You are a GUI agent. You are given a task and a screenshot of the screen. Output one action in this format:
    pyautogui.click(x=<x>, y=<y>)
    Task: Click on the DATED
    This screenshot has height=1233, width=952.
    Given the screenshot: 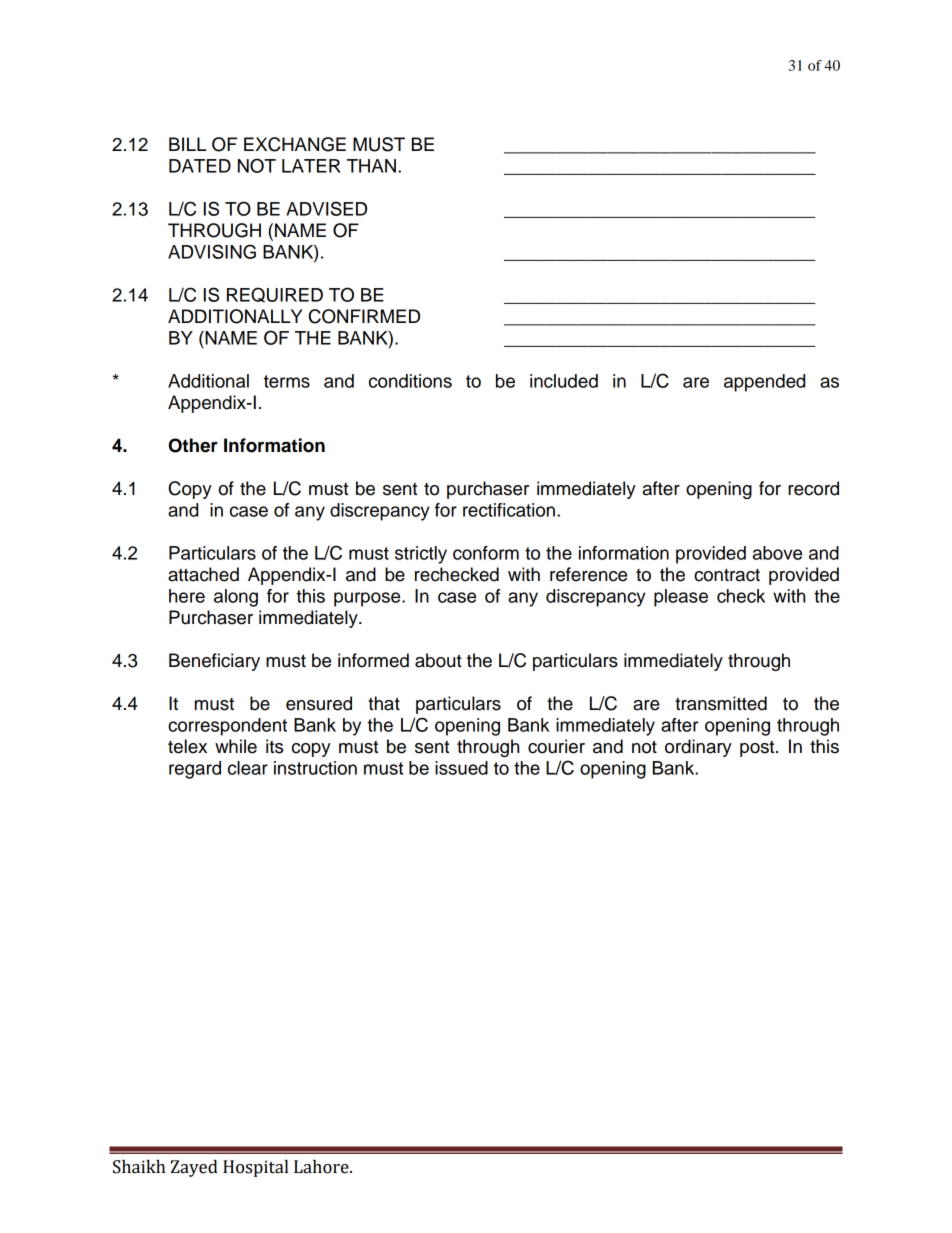 What is the action you would take?
    pyautogui.click(x=200, y=166)
